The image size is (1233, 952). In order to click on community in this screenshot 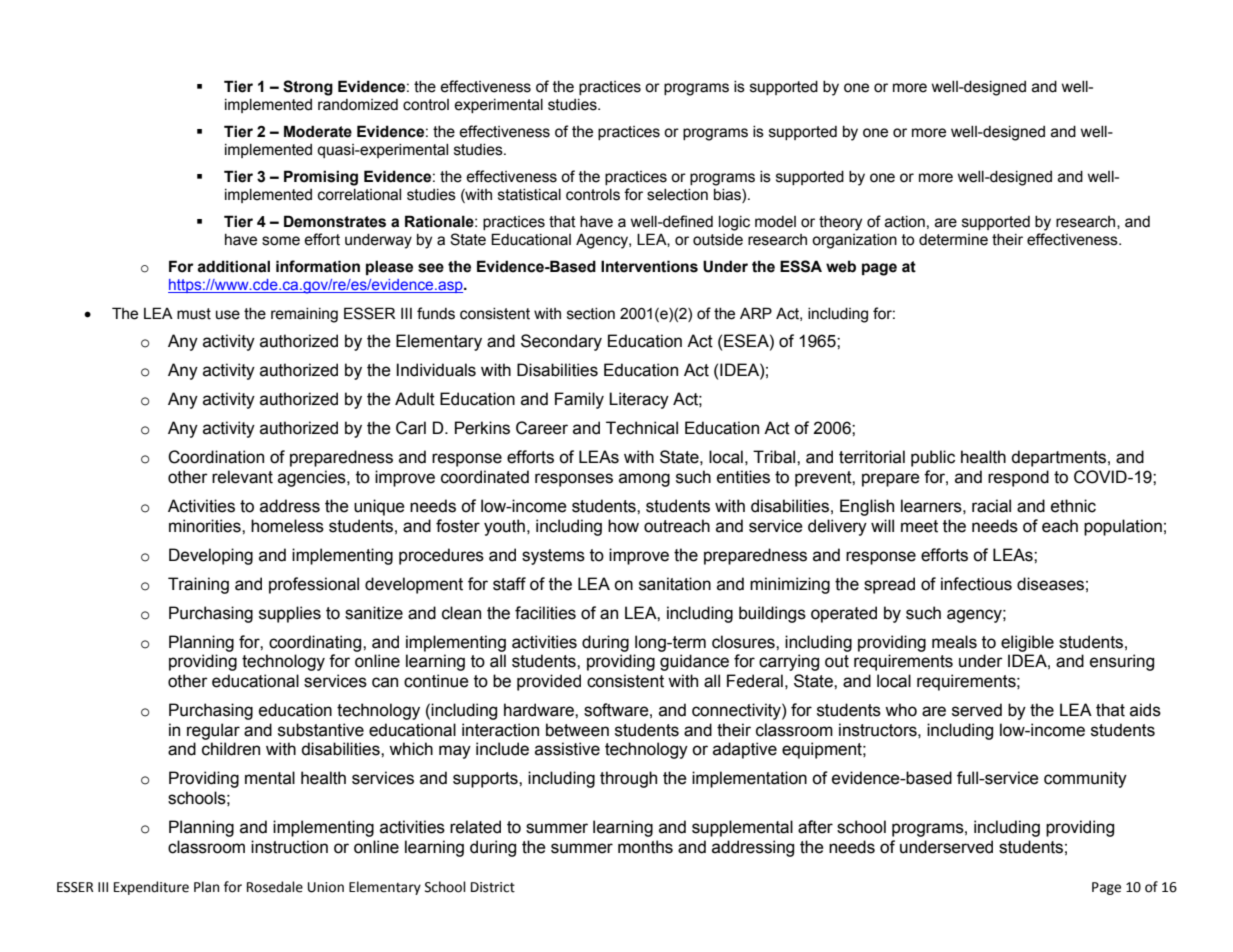, I will do `click(1085, 779)`.
